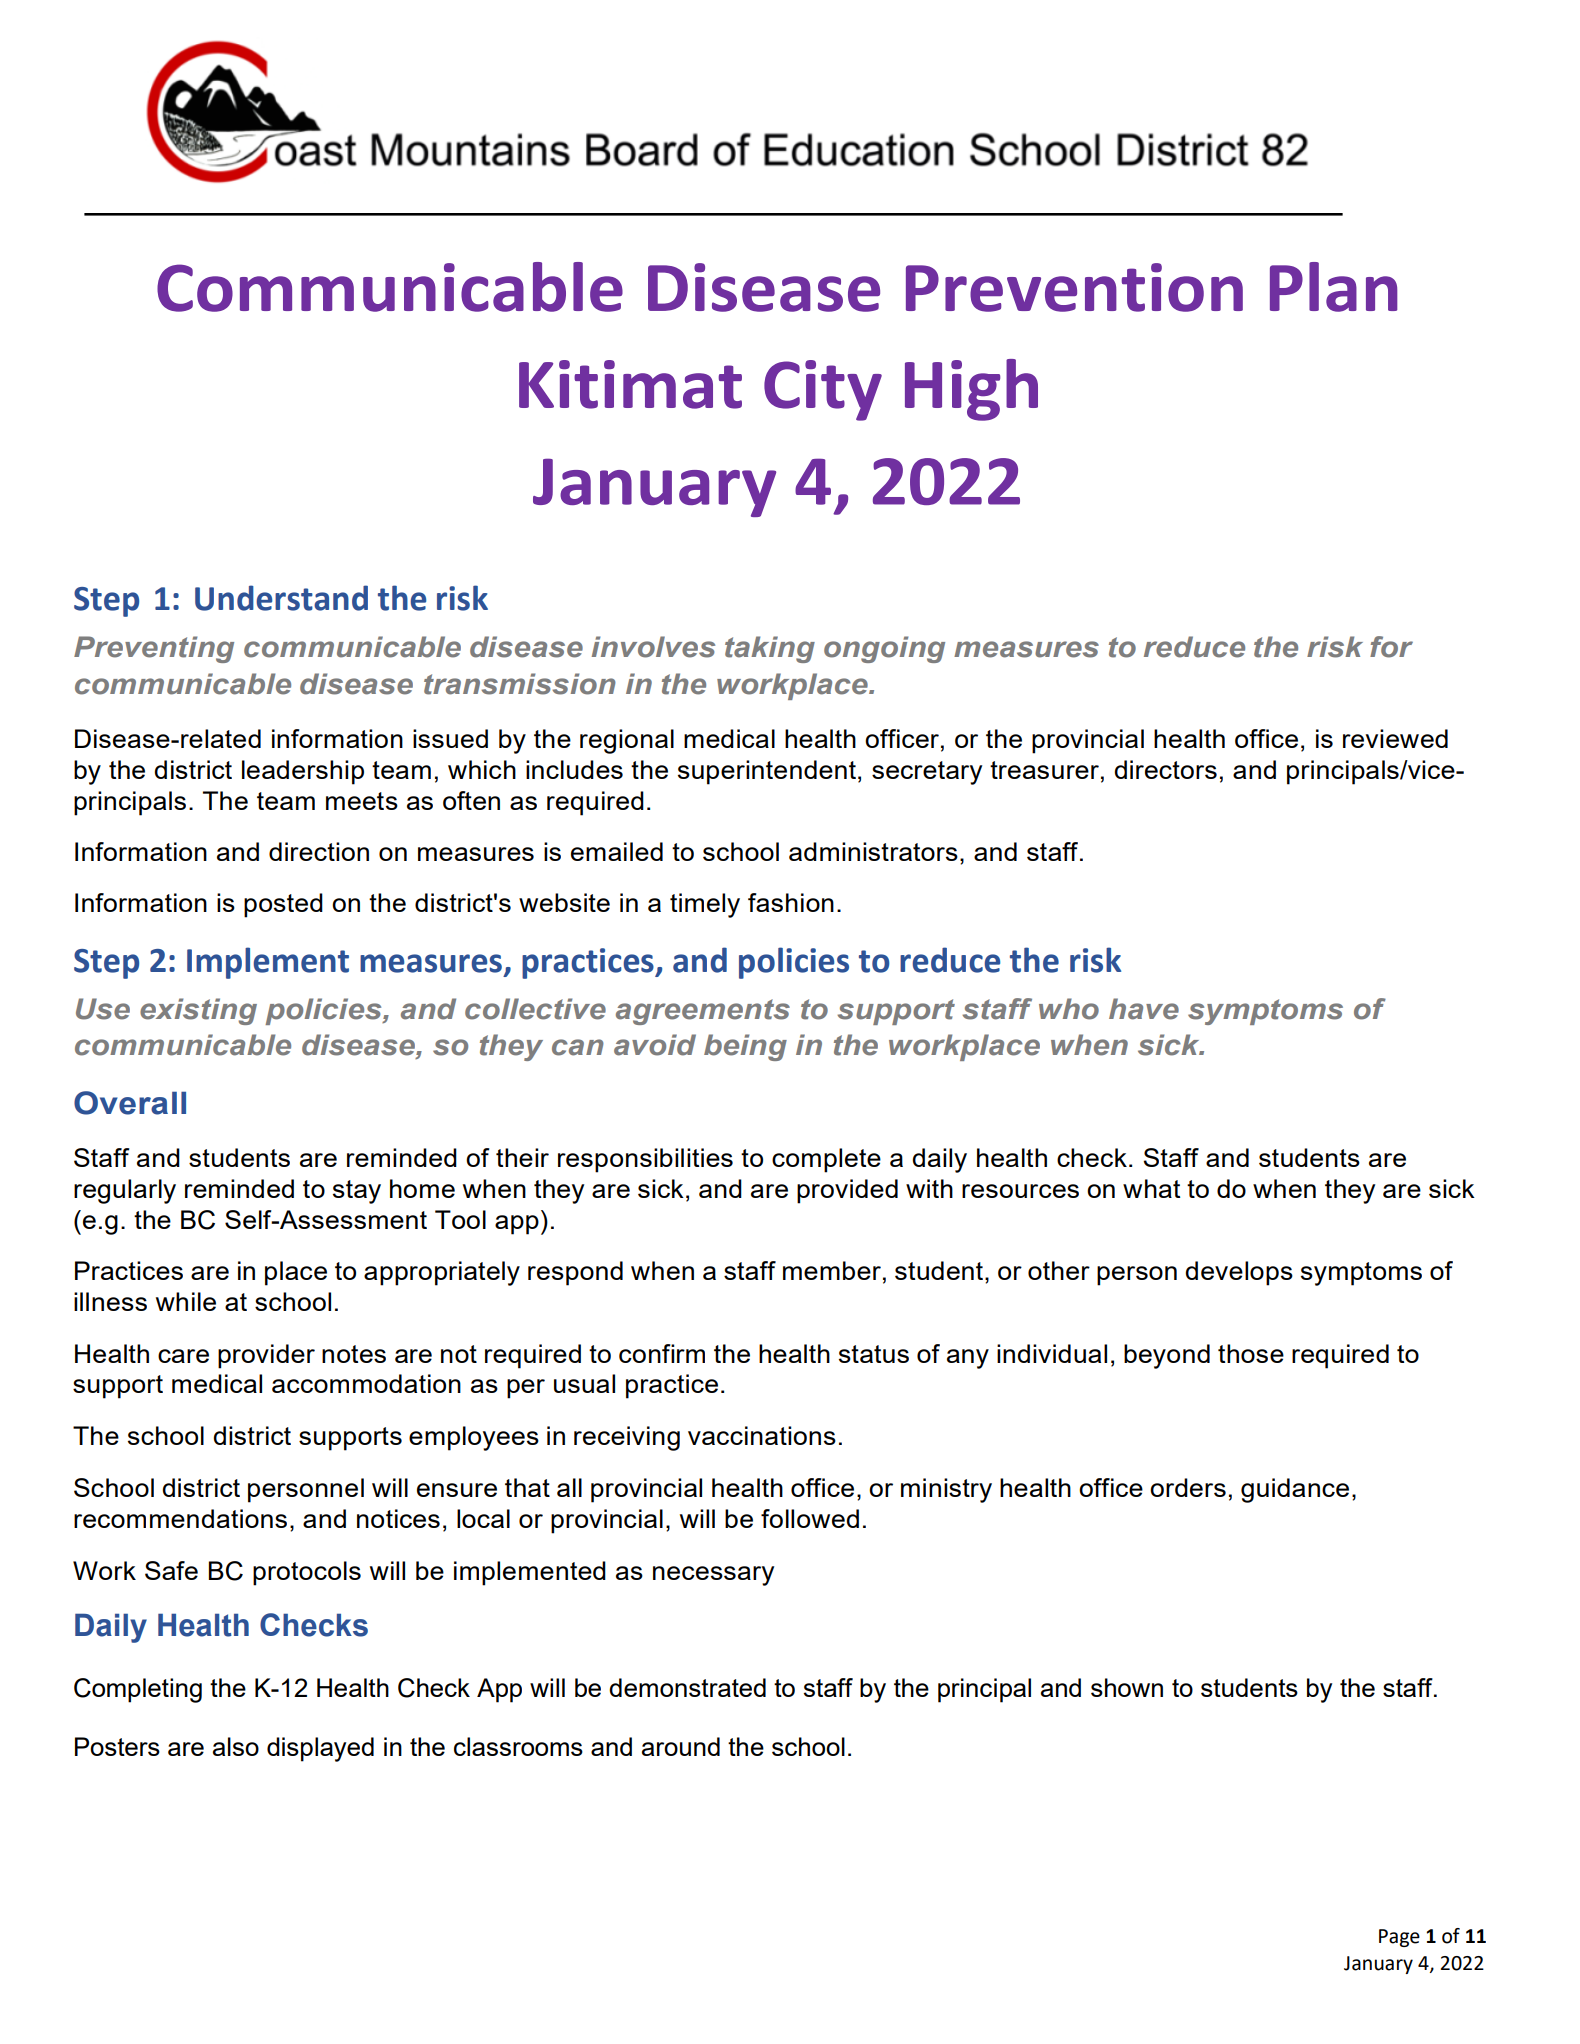 The width and height of the screenshot is (1580, 2044). What do you see at coordinates (1399, 1938) in the screenshot?
I see `Page` at bounding box center [1399, 1938].
